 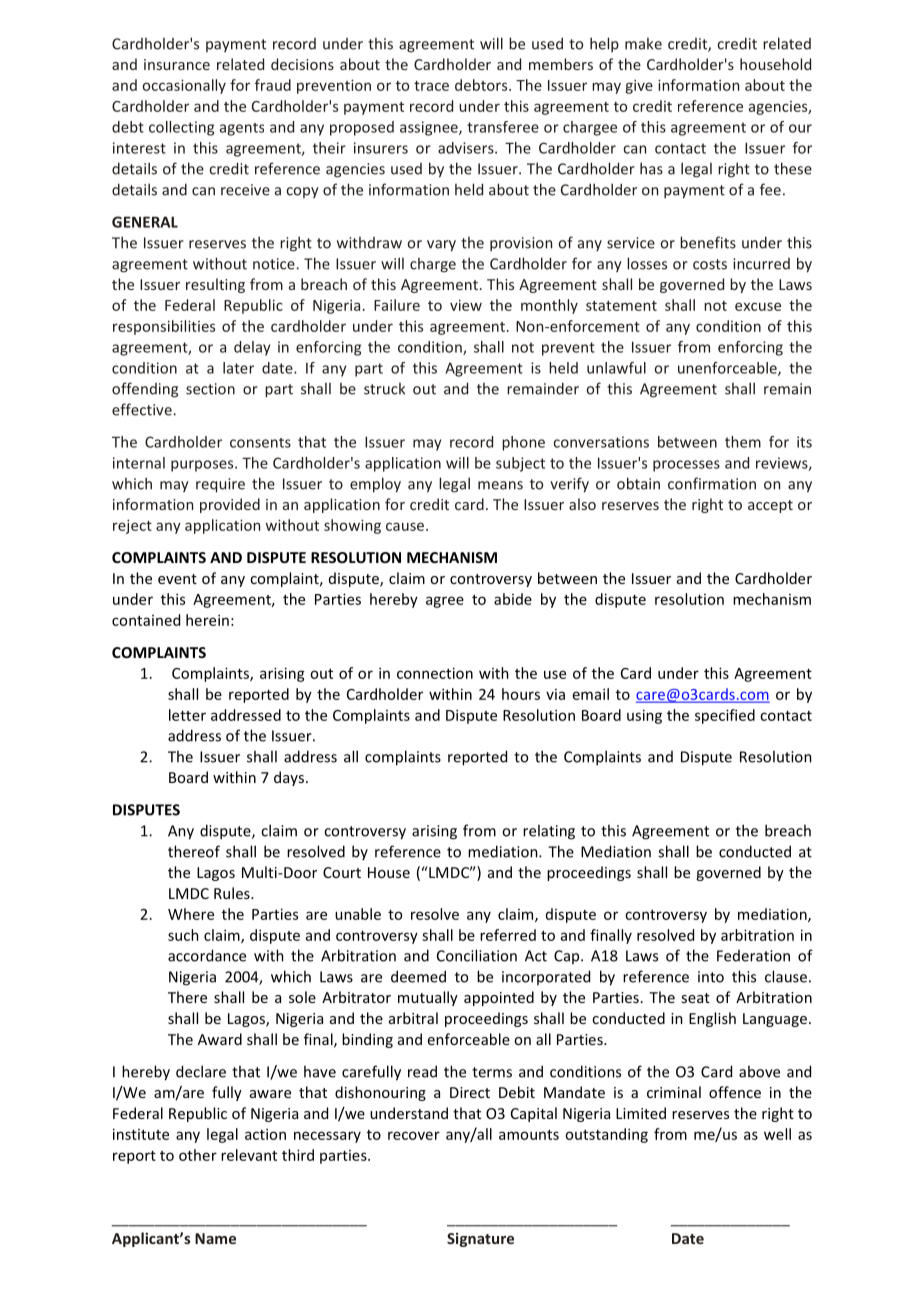 I want to click on processes, so click(x=686, y=466).
